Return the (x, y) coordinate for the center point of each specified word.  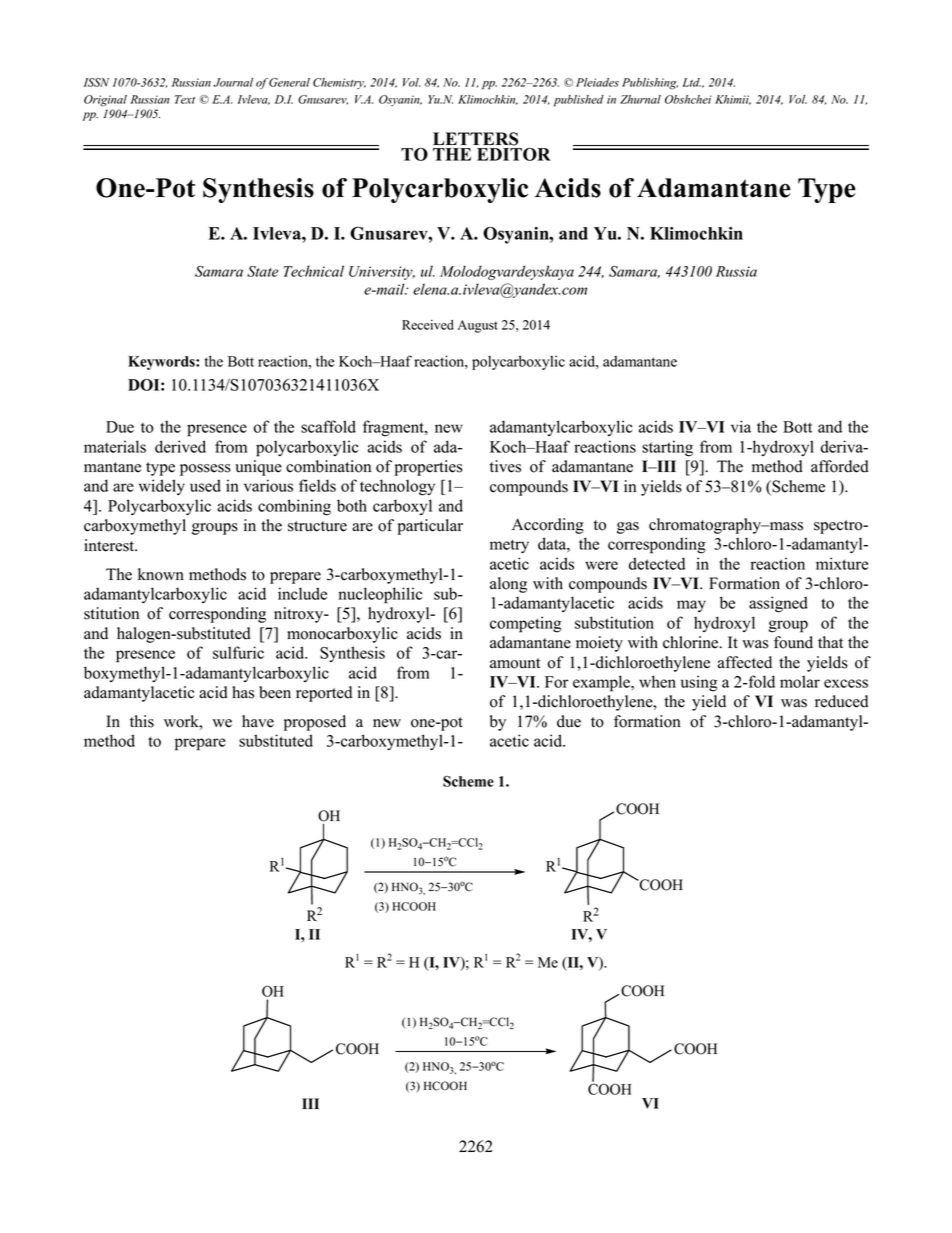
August (478, 326)
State (262, 271)
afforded (840, 466)
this (142, 721)
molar (800, 681)
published (579, 101)
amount (515, 663)
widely (162, 487)
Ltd (691, 82)
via (741, 426)
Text (185, 99)
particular (430, 527)
